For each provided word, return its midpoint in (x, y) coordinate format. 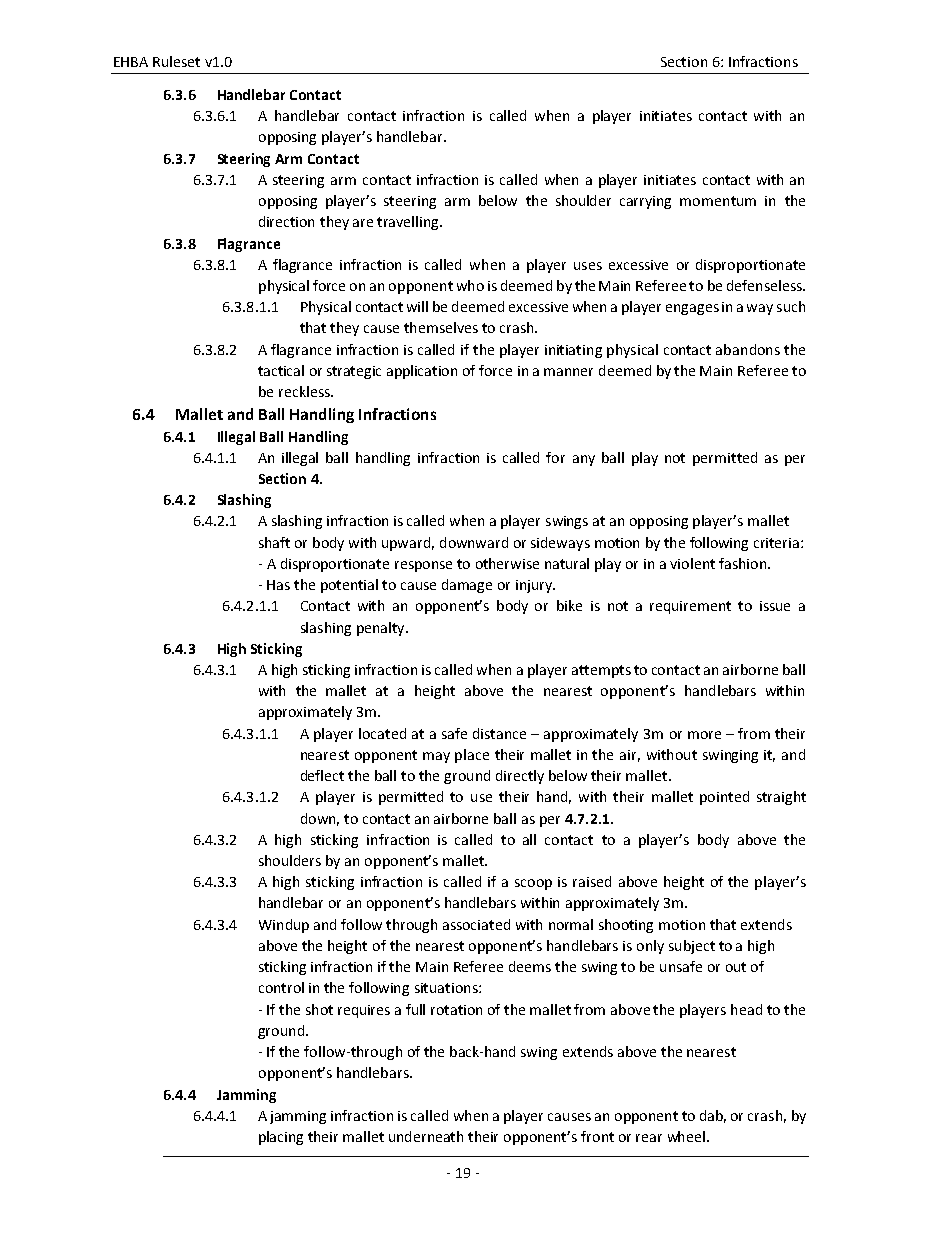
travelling (409, 223)
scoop (533, 884)
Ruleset (176, 61)
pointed (724, 798)
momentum (718, 201)
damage (467, 586)
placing (281, 1138)
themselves (441, 327)
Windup (284, 926)
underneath (426, 1136)
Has (278, 585)
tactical (281, 370)
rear (649, 1138)
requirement (690, 607)
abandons (748, 349)
